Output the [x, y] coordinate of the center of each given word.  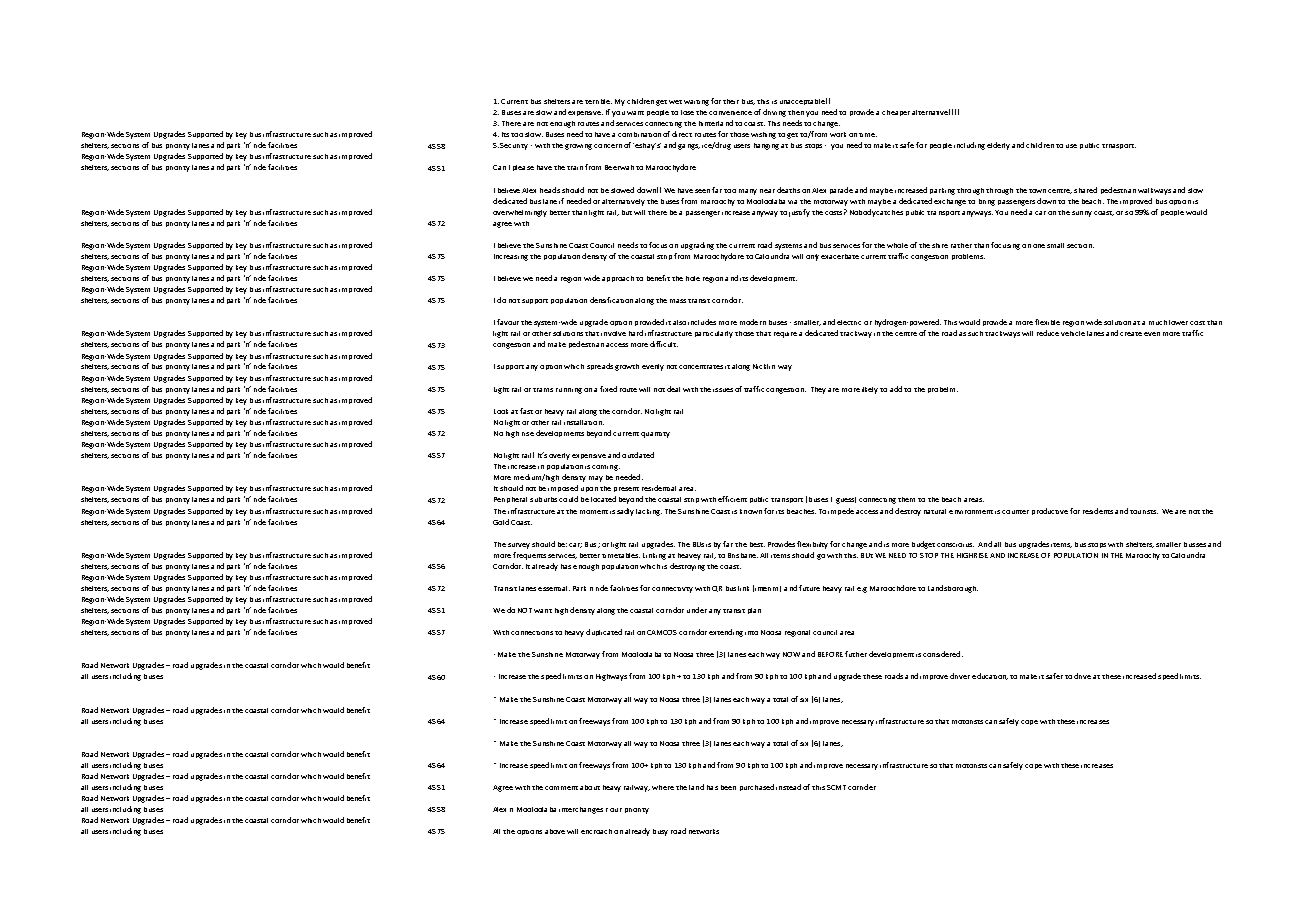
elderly [998, 146]
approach [618, 279]
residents [1098, 511]
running [569, 391]
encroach [596, 831]
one [1039, 246]
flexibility [812, 545]
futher [856, 654]
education [990, 676]
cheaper [896, 113]
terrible [598, 101]
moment [594, 512]
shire [940, 245]
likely [870, 390]
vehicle [1073, 333]
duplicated [604, 632]
